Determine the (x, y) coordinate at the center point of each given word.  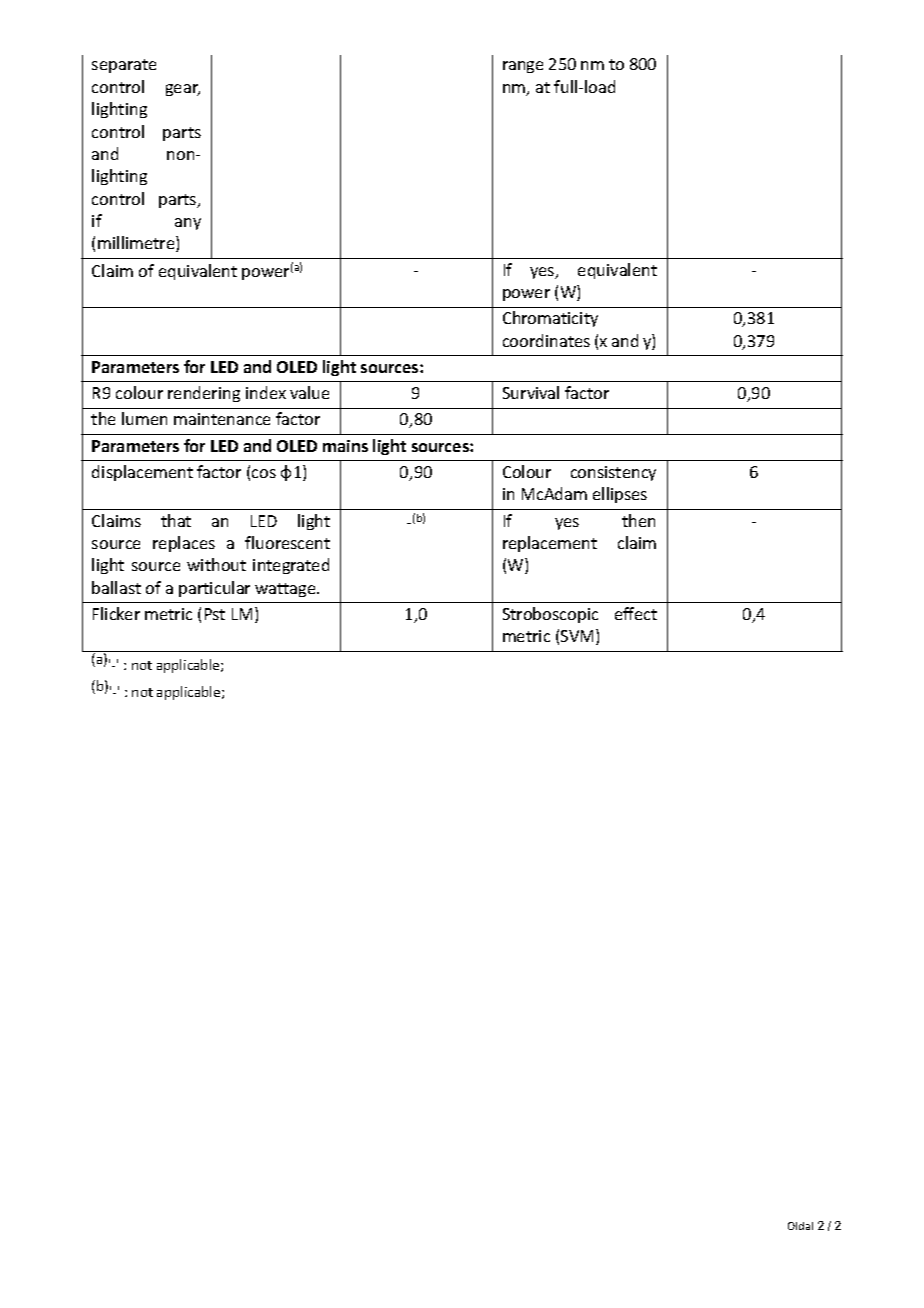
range (523, 67)
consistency (613, 473)
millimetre (137, 244)
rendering (204, 394)
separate (124, 66)
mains (345, 446)
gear (183, 90)
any (188, 224)
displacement (142, 473)
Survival (531, 392)
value (309, 392)
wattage (286, 590)
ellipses (620, 495)
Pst (215, 614)
